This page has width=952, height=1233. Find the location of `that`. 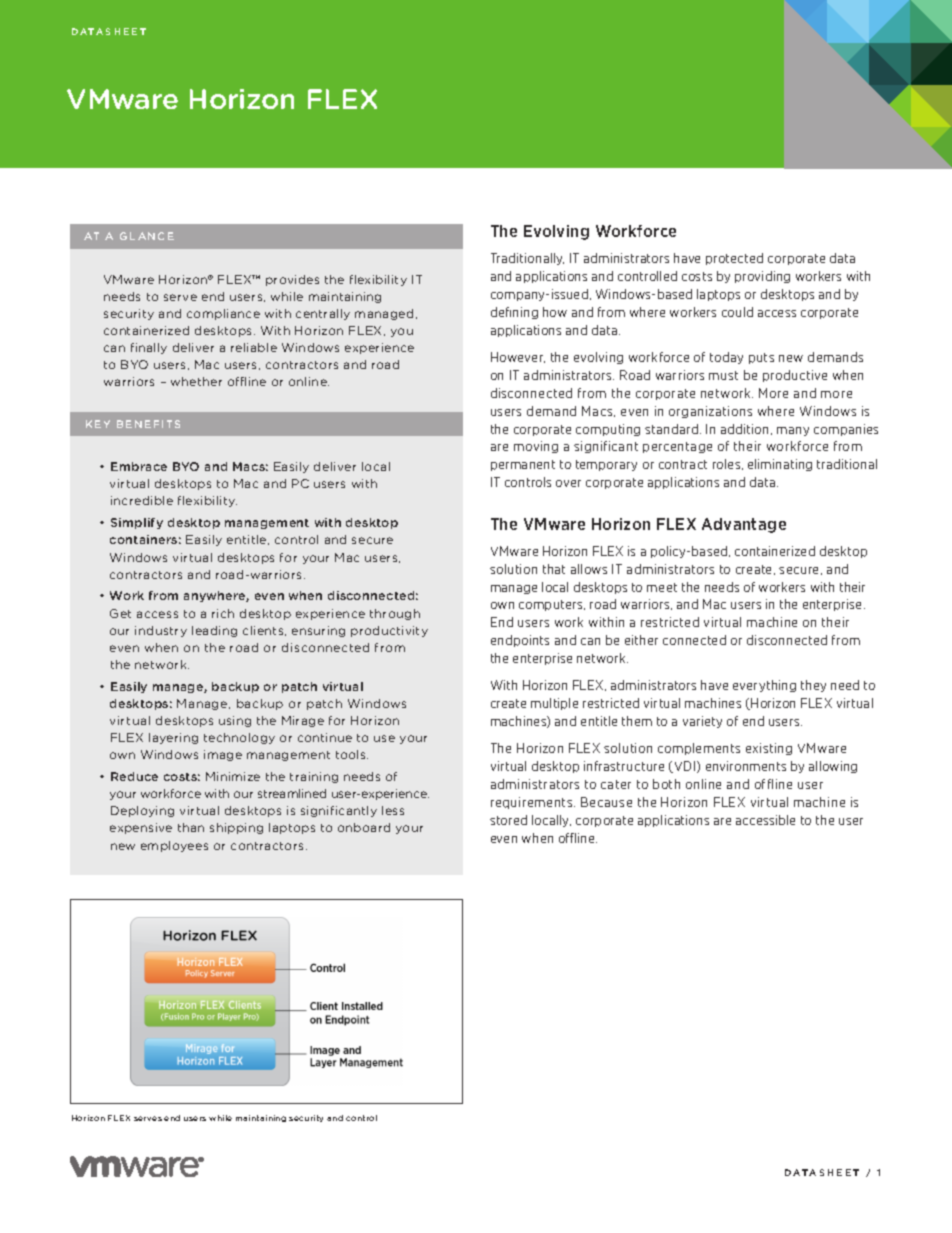

that is located at coordinates (554, 569).
